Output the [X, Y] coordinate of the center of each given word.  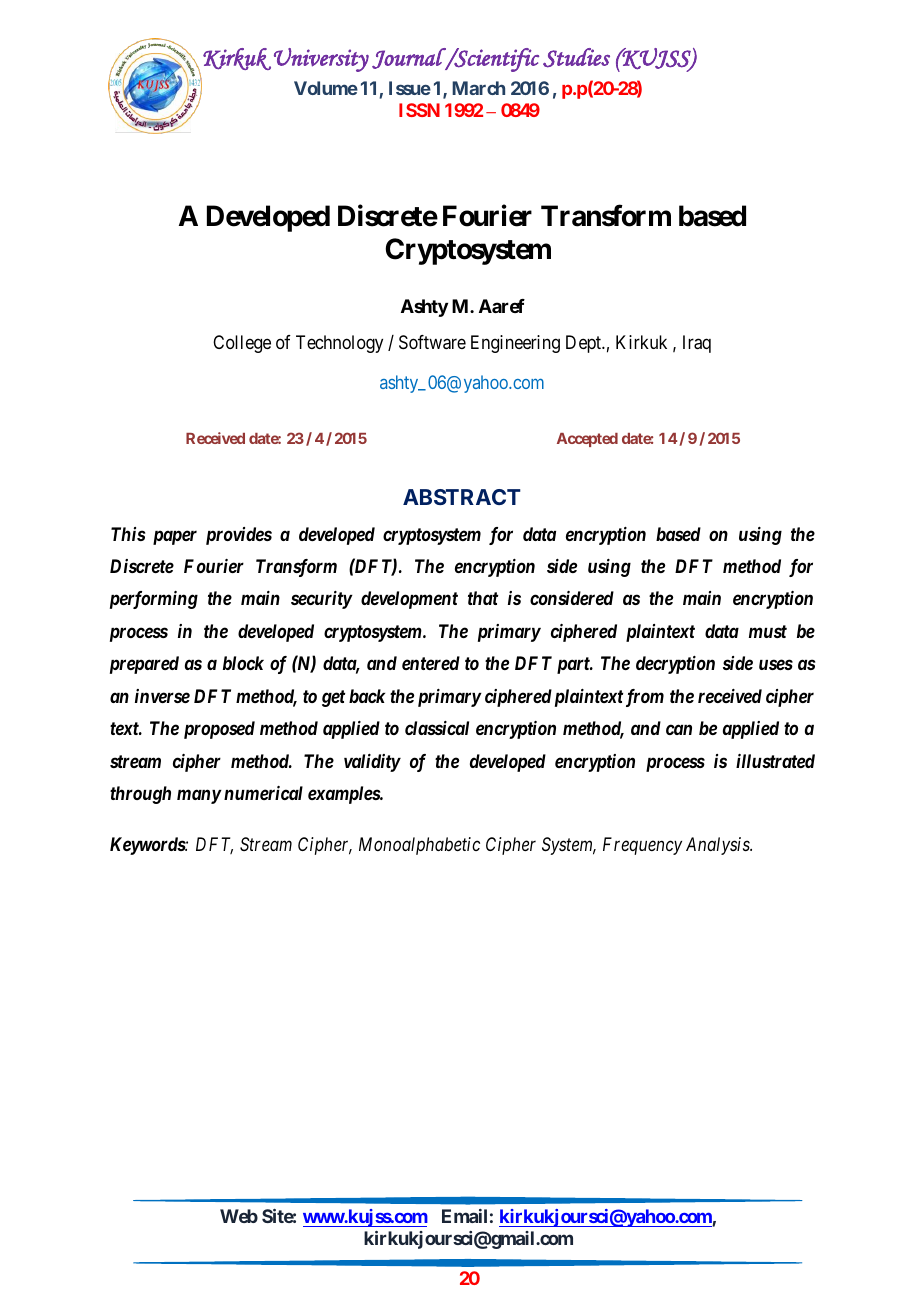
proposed [219, 730]
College [242, 344]
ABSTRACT [462, 497]
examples [344, 795]
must [768, 631]
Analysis [719, 846]
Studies [576, 58]
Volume [326, 88]
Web [239, 1216]
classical [437, 728]
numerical [263, 793]
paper [175, 537]
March [478, 88]
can [679, 730]
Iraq [697, 344]
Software [432, 342]
